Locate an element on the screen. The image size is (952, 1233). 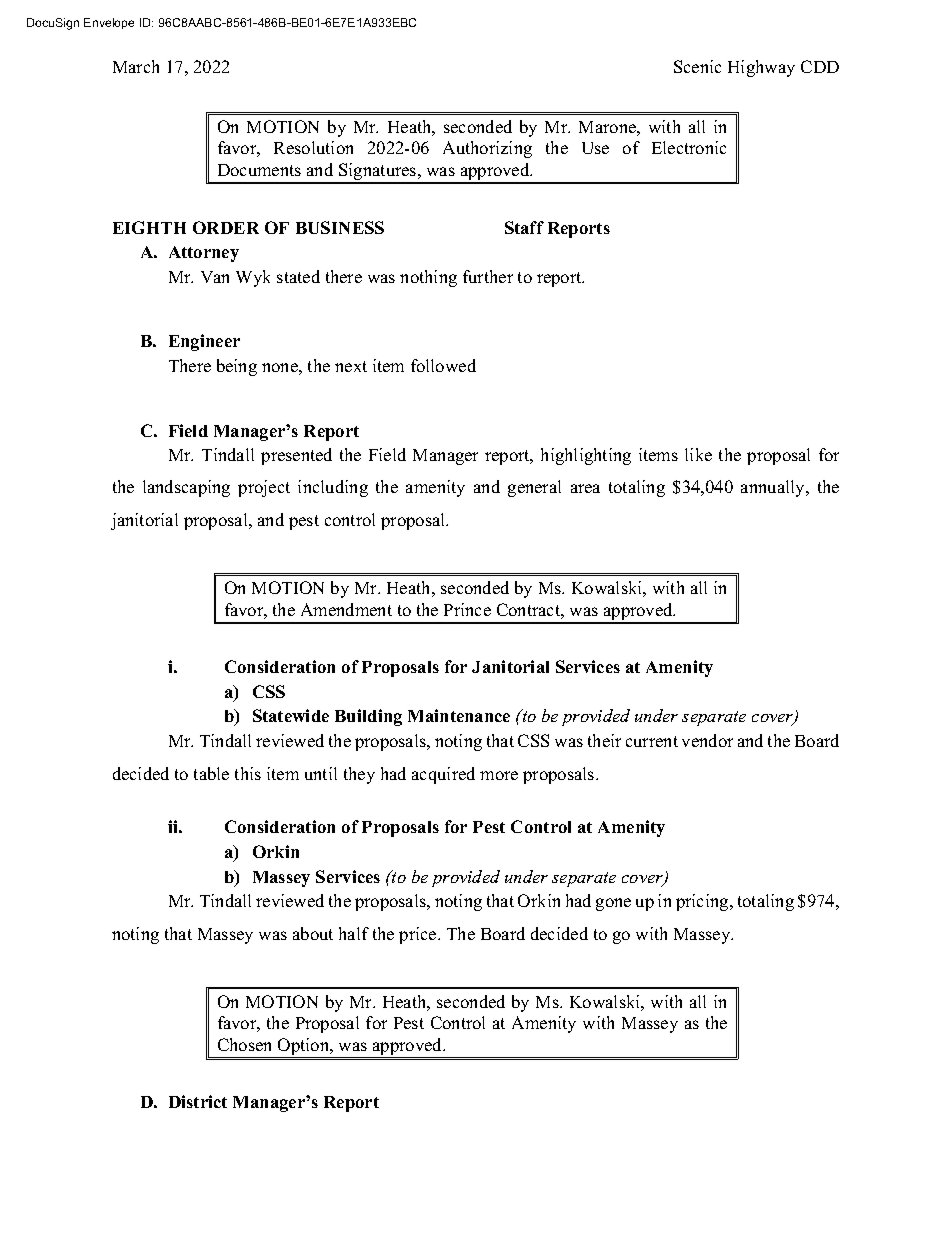
pricing is located at coordinates (703, 902).
